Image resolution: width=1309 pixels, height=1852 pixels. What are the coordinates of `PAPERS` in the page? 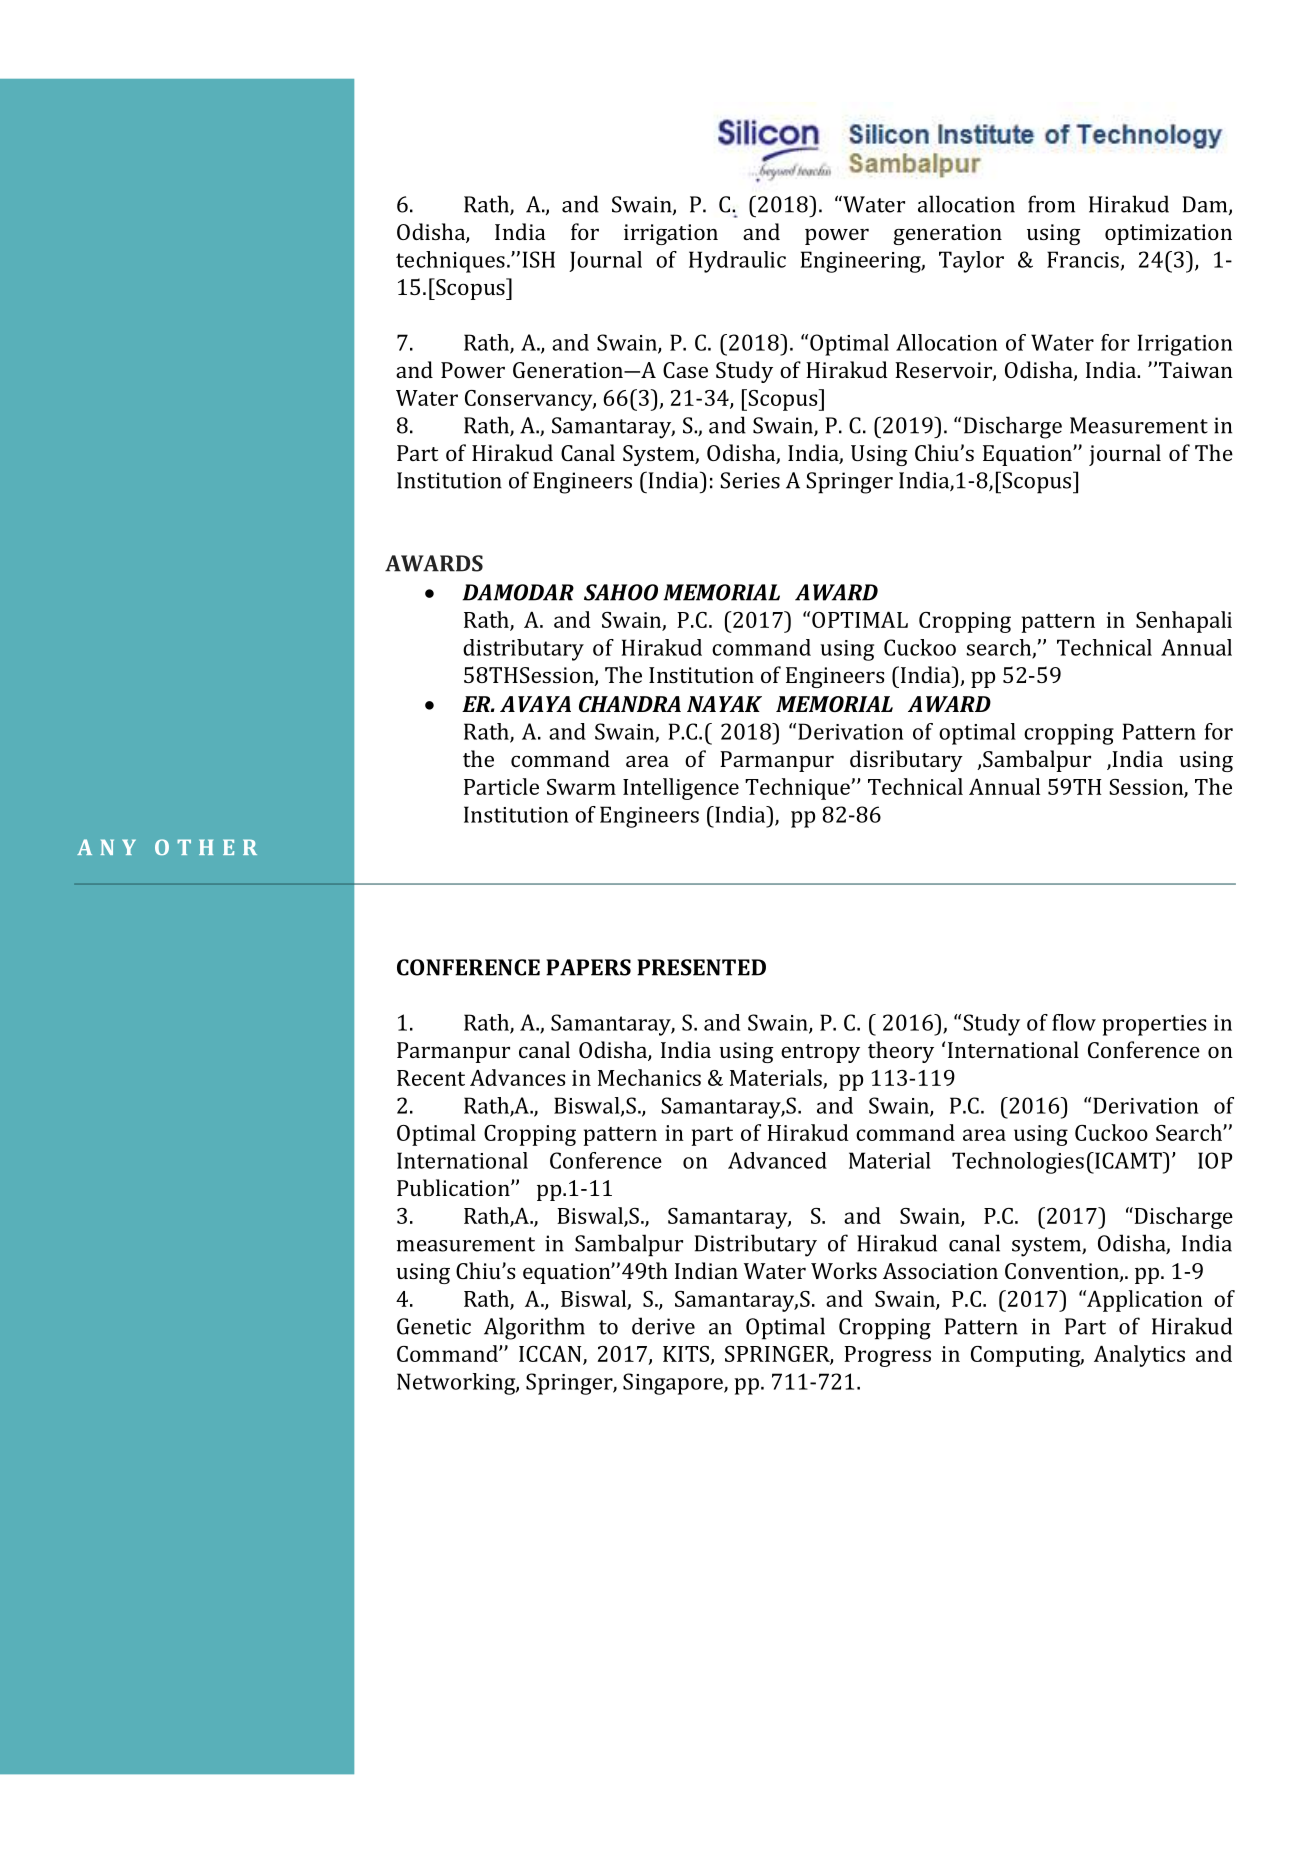 It's located at (588, 967).
